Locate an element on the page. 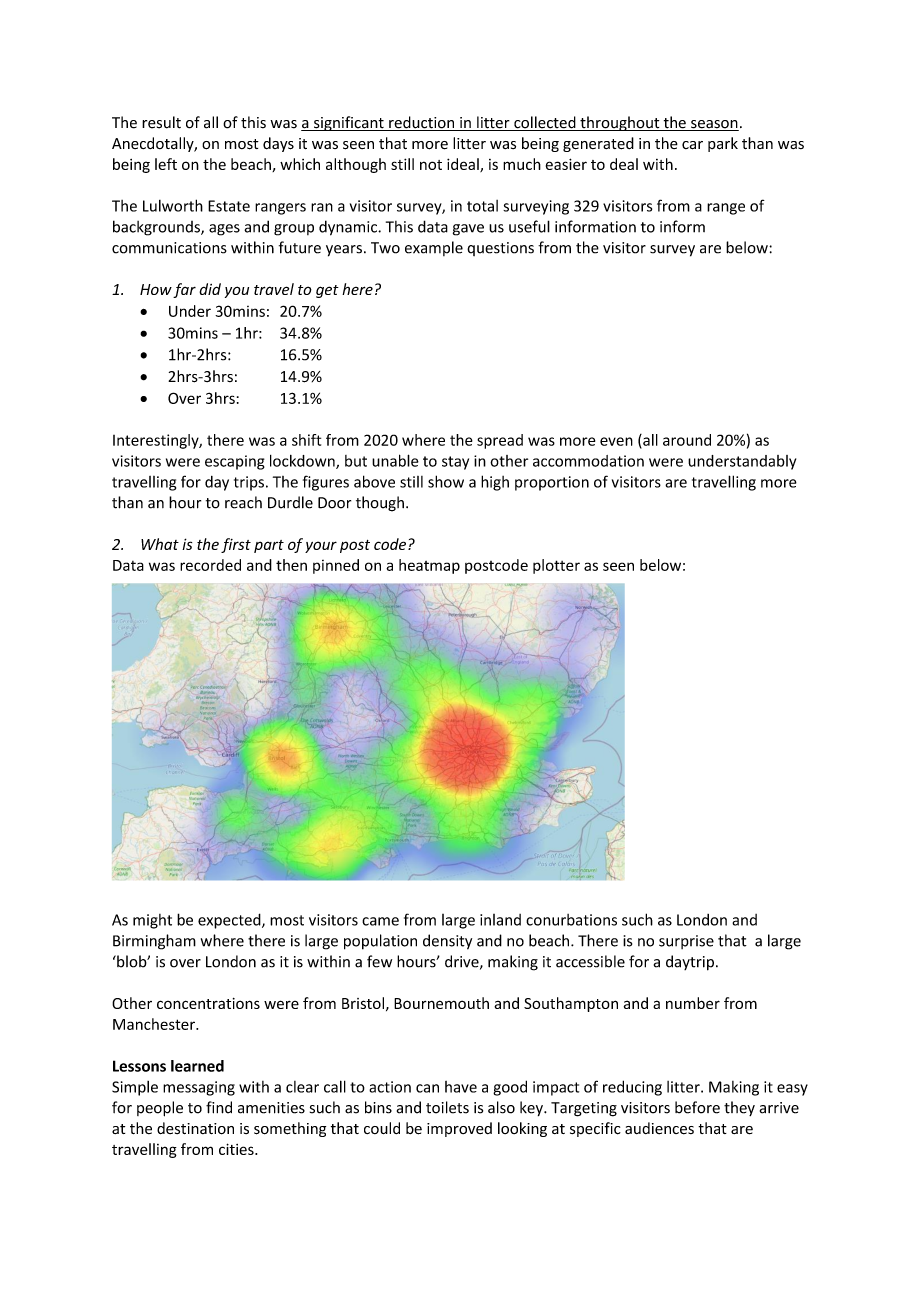 The width and height of the document is (924, 1308). improved is located at coordinates (459, 1129).
